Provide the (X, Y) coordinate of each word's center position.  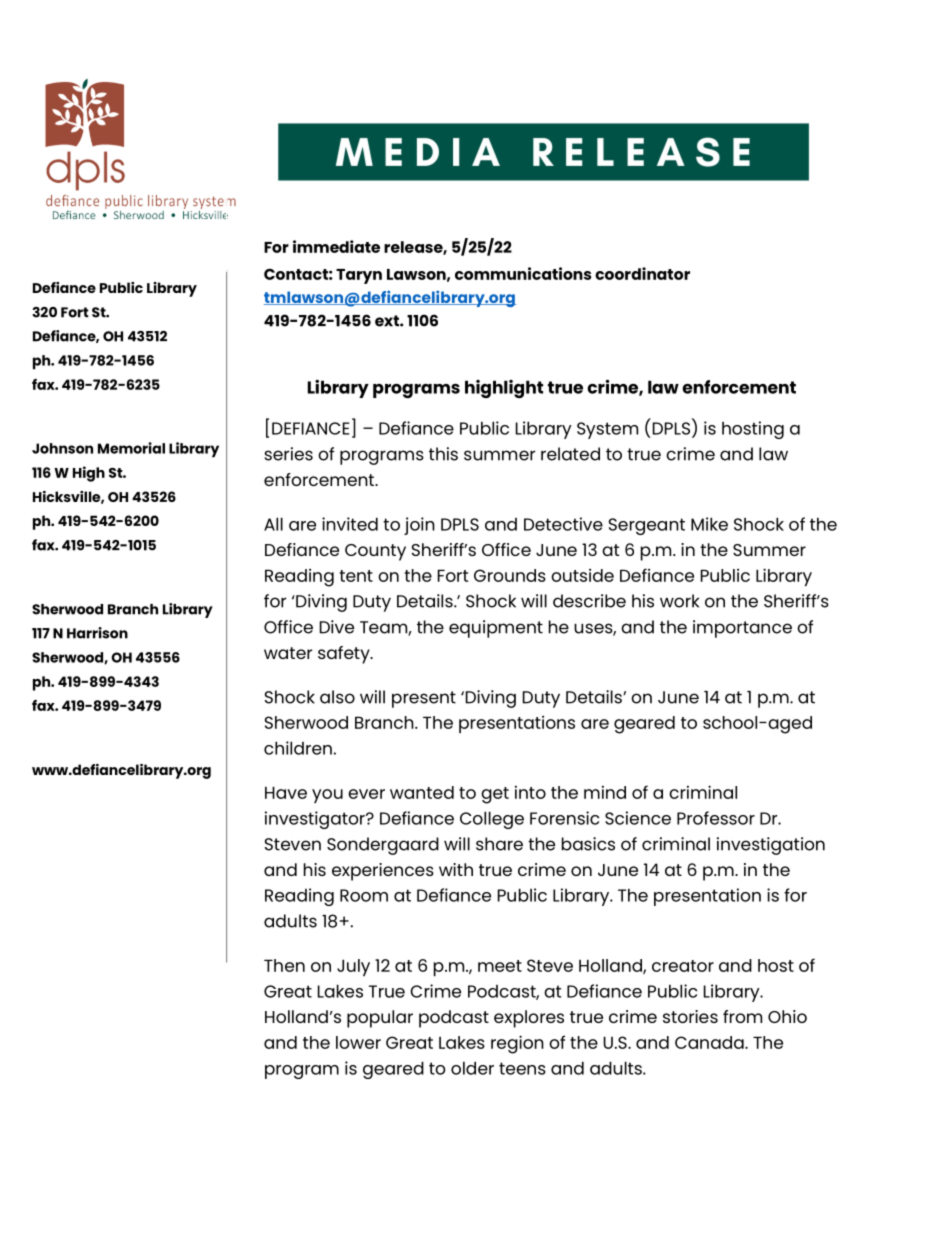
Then (284, 965)
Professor (716, 818)
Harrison (97, 633)
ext (388, 321)
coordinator (642, 273)
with (456, 869)
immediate (336, 246)
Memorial (131, 448)
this (443, 454)
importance (742, 629)
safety (345, 655)
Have (286, 792)
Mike (709, 524)
